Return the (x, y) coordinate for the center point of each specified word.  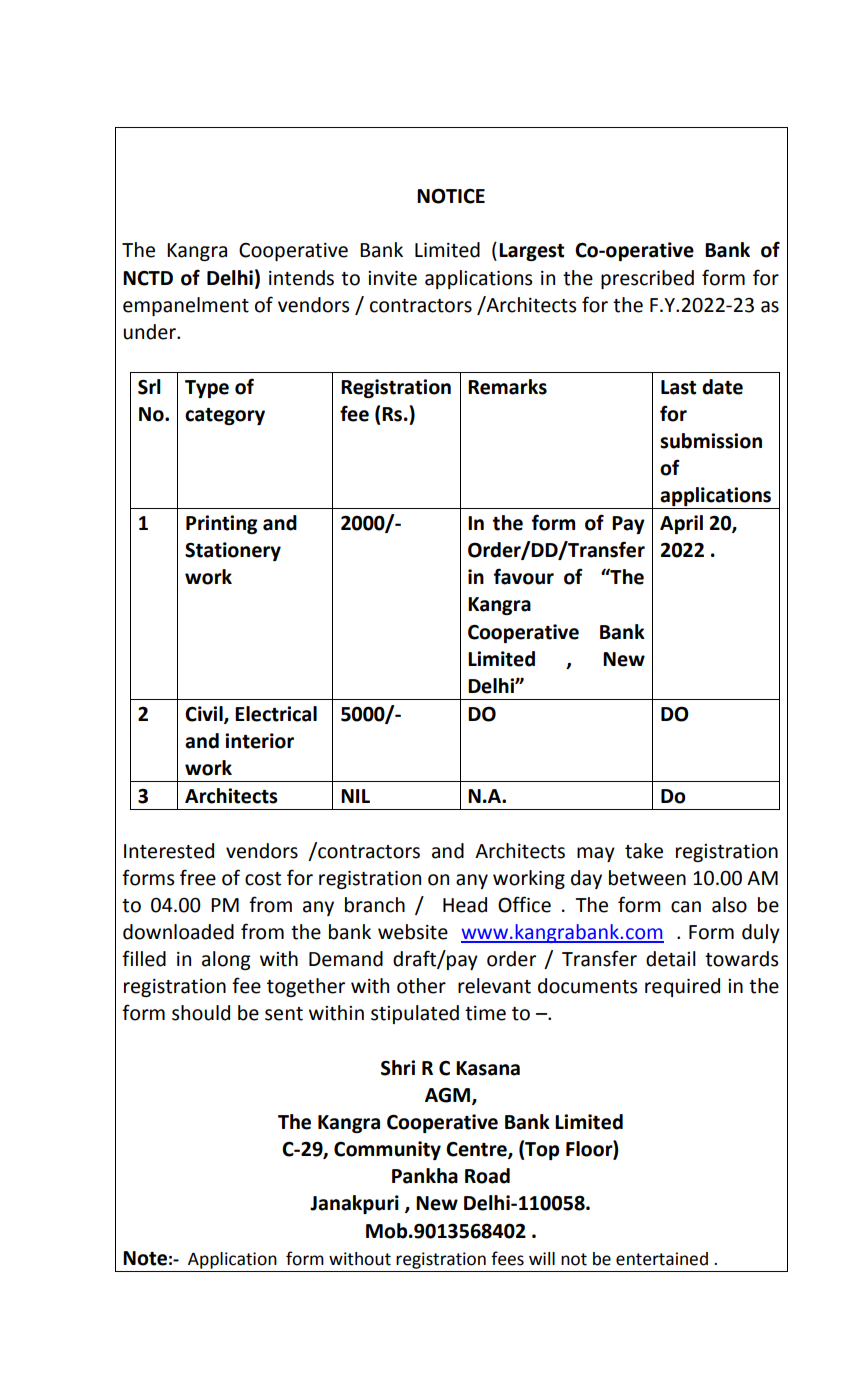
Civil (205, 714)
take (644, 851)
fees (507, 1258)
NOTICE (451, 196)
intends (301, 278)
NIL (355, 796)
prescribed (647, 279)
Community (387, 1150)
